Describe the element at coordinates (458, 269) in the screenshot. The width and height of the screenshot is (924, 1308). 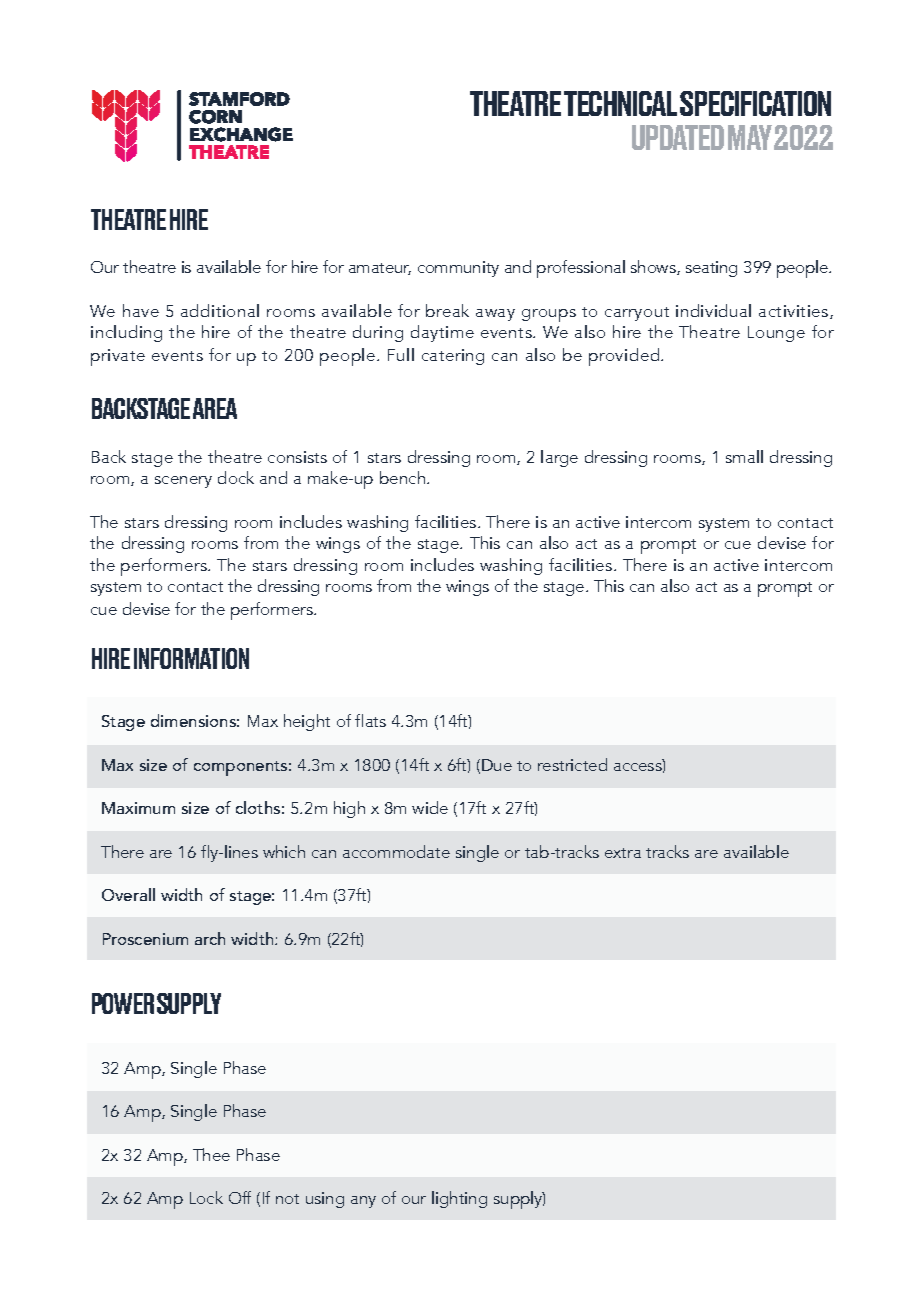
I see `community` at that location.
